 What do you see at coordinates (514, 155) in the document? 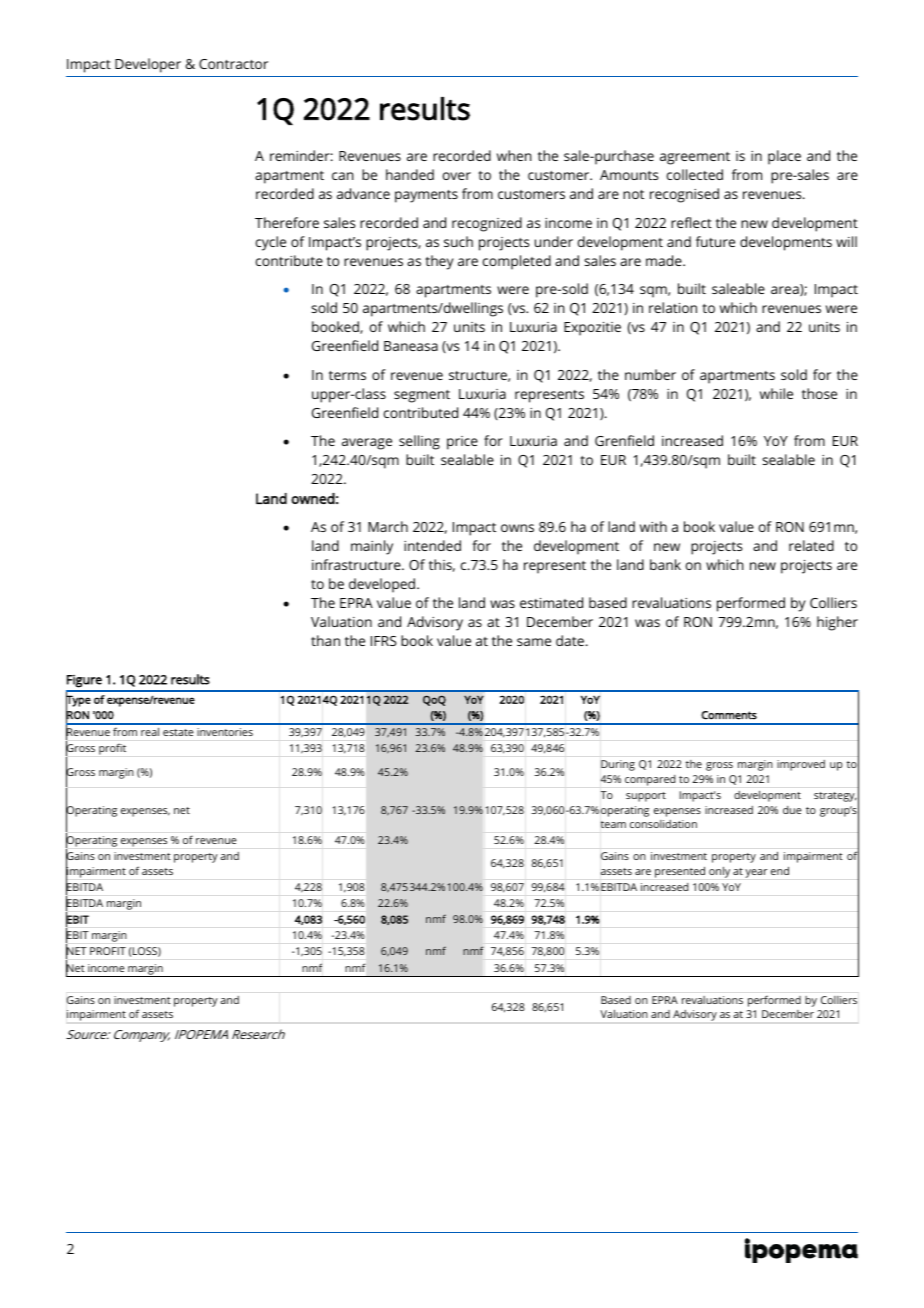
I see `when` at bounding box center [514, 155].
